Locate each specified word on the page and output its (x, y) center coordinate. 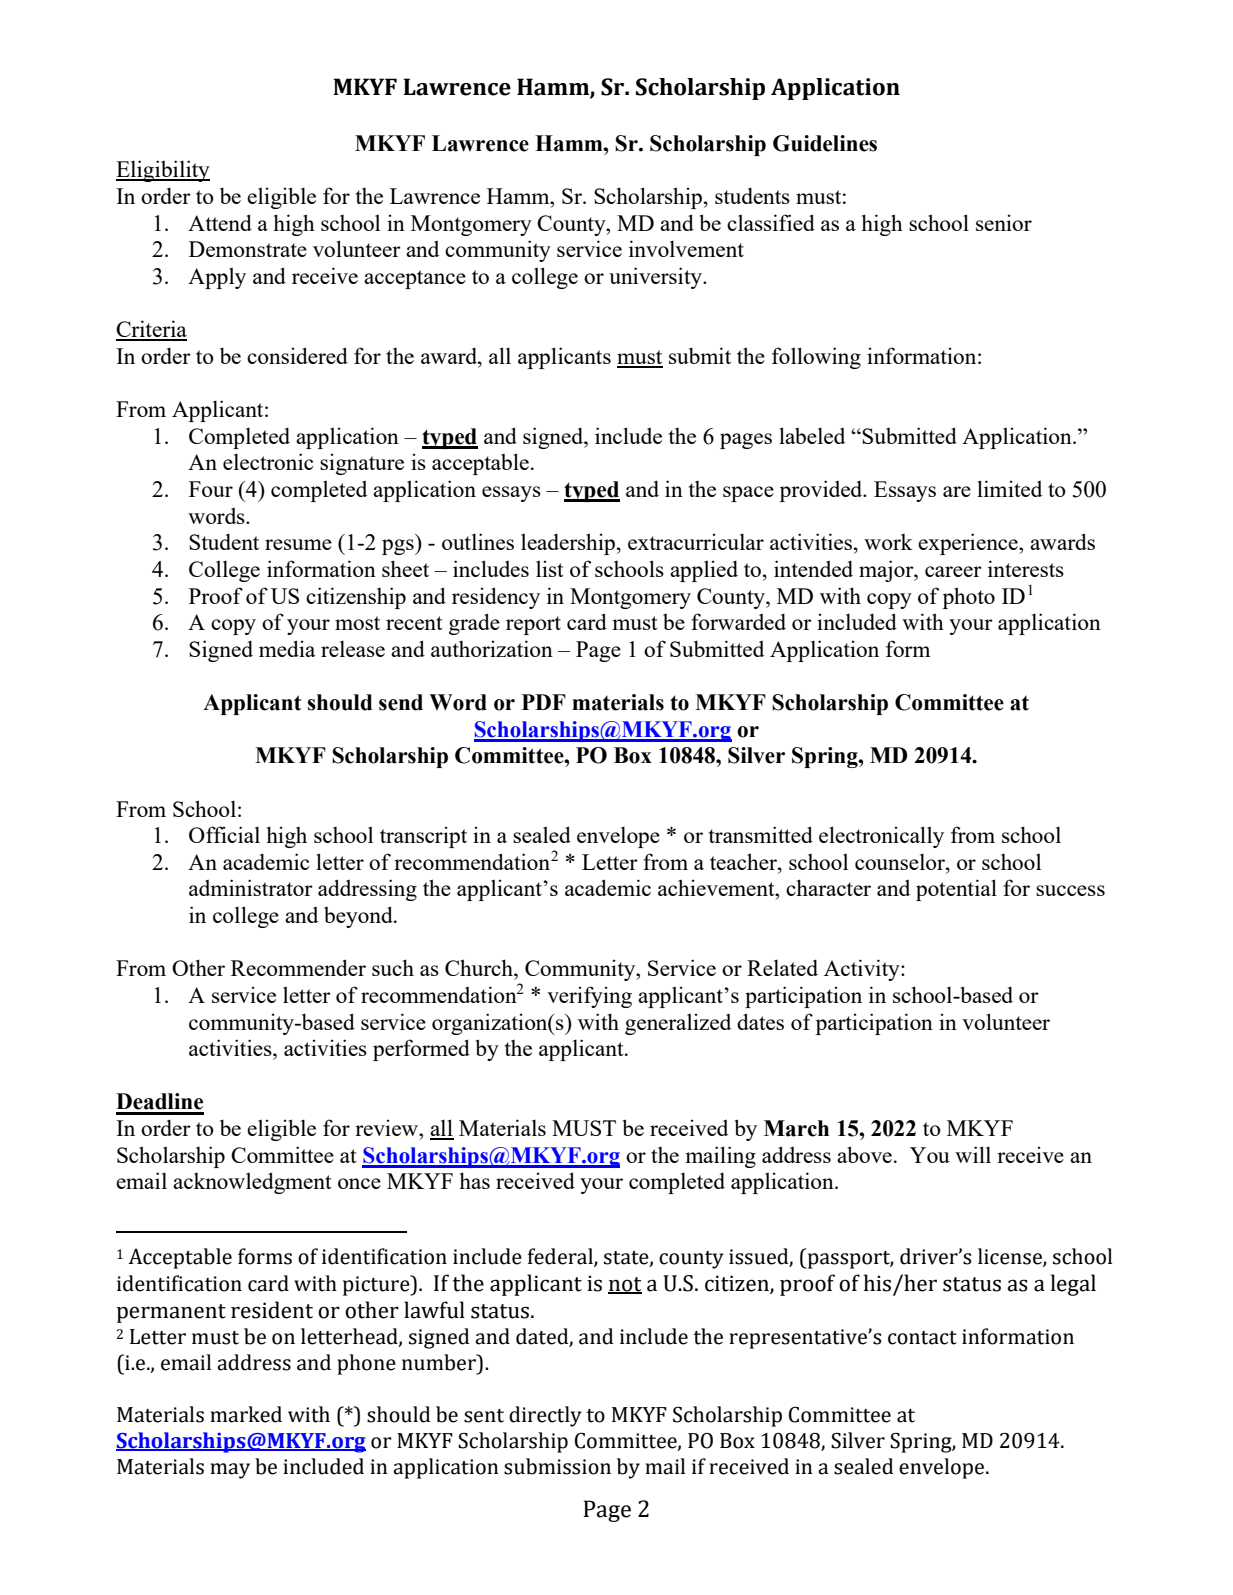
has (474, 1180)
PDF (544, 702)
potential (956, 890)
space (748, 494)
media (287, 648)
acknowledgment (252, 1183)
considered (297, 355)
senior (1004, 223)
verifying (589, 997)
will (973, 1154)
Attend (220, 222)
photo (969, 598)
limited (1009, 488)
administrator (251, 887)
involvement (686, 248)
